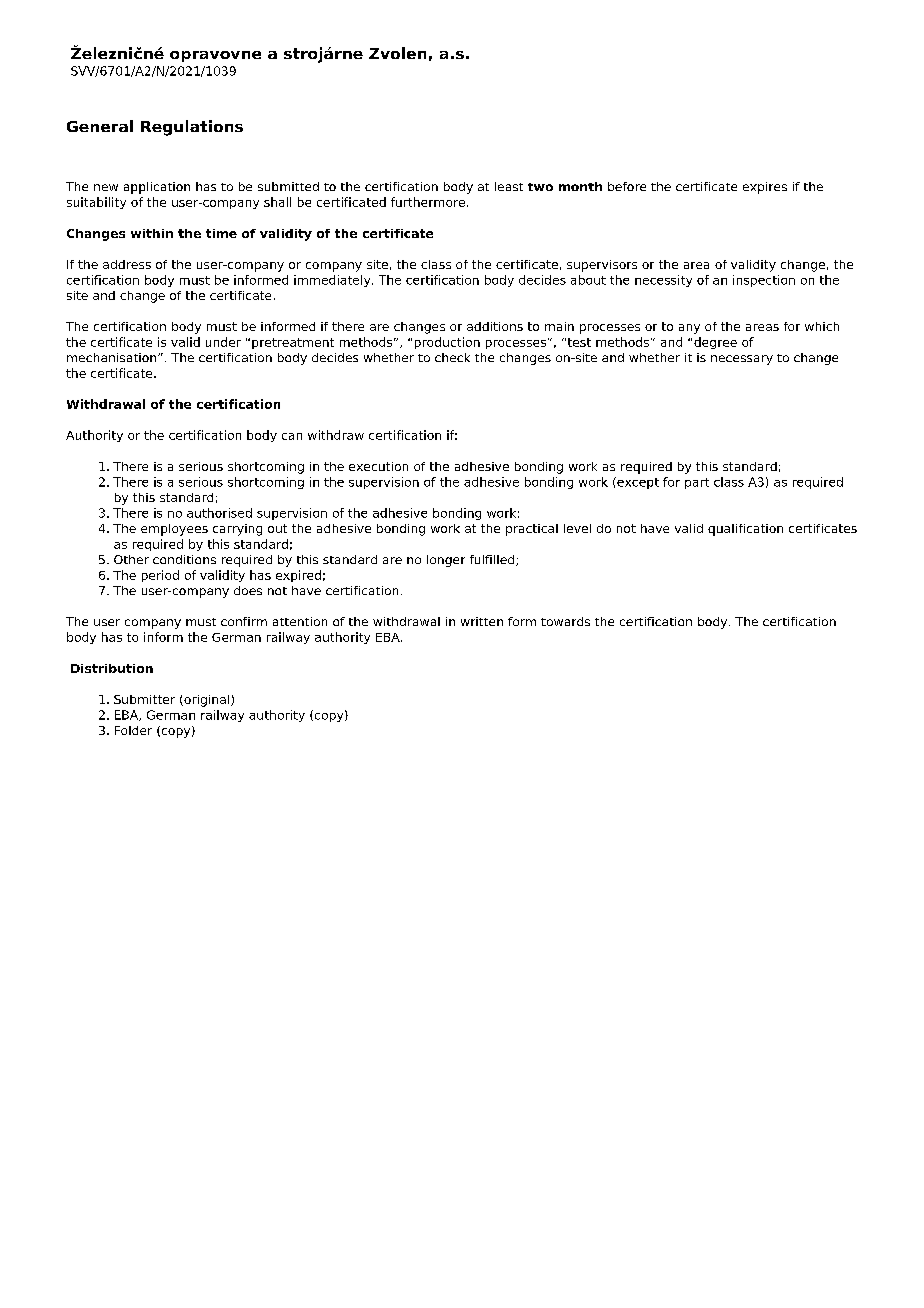  What do you see at coordinates (532, 530) in the page?
I see `practical` at bounding box center [532, 530].
